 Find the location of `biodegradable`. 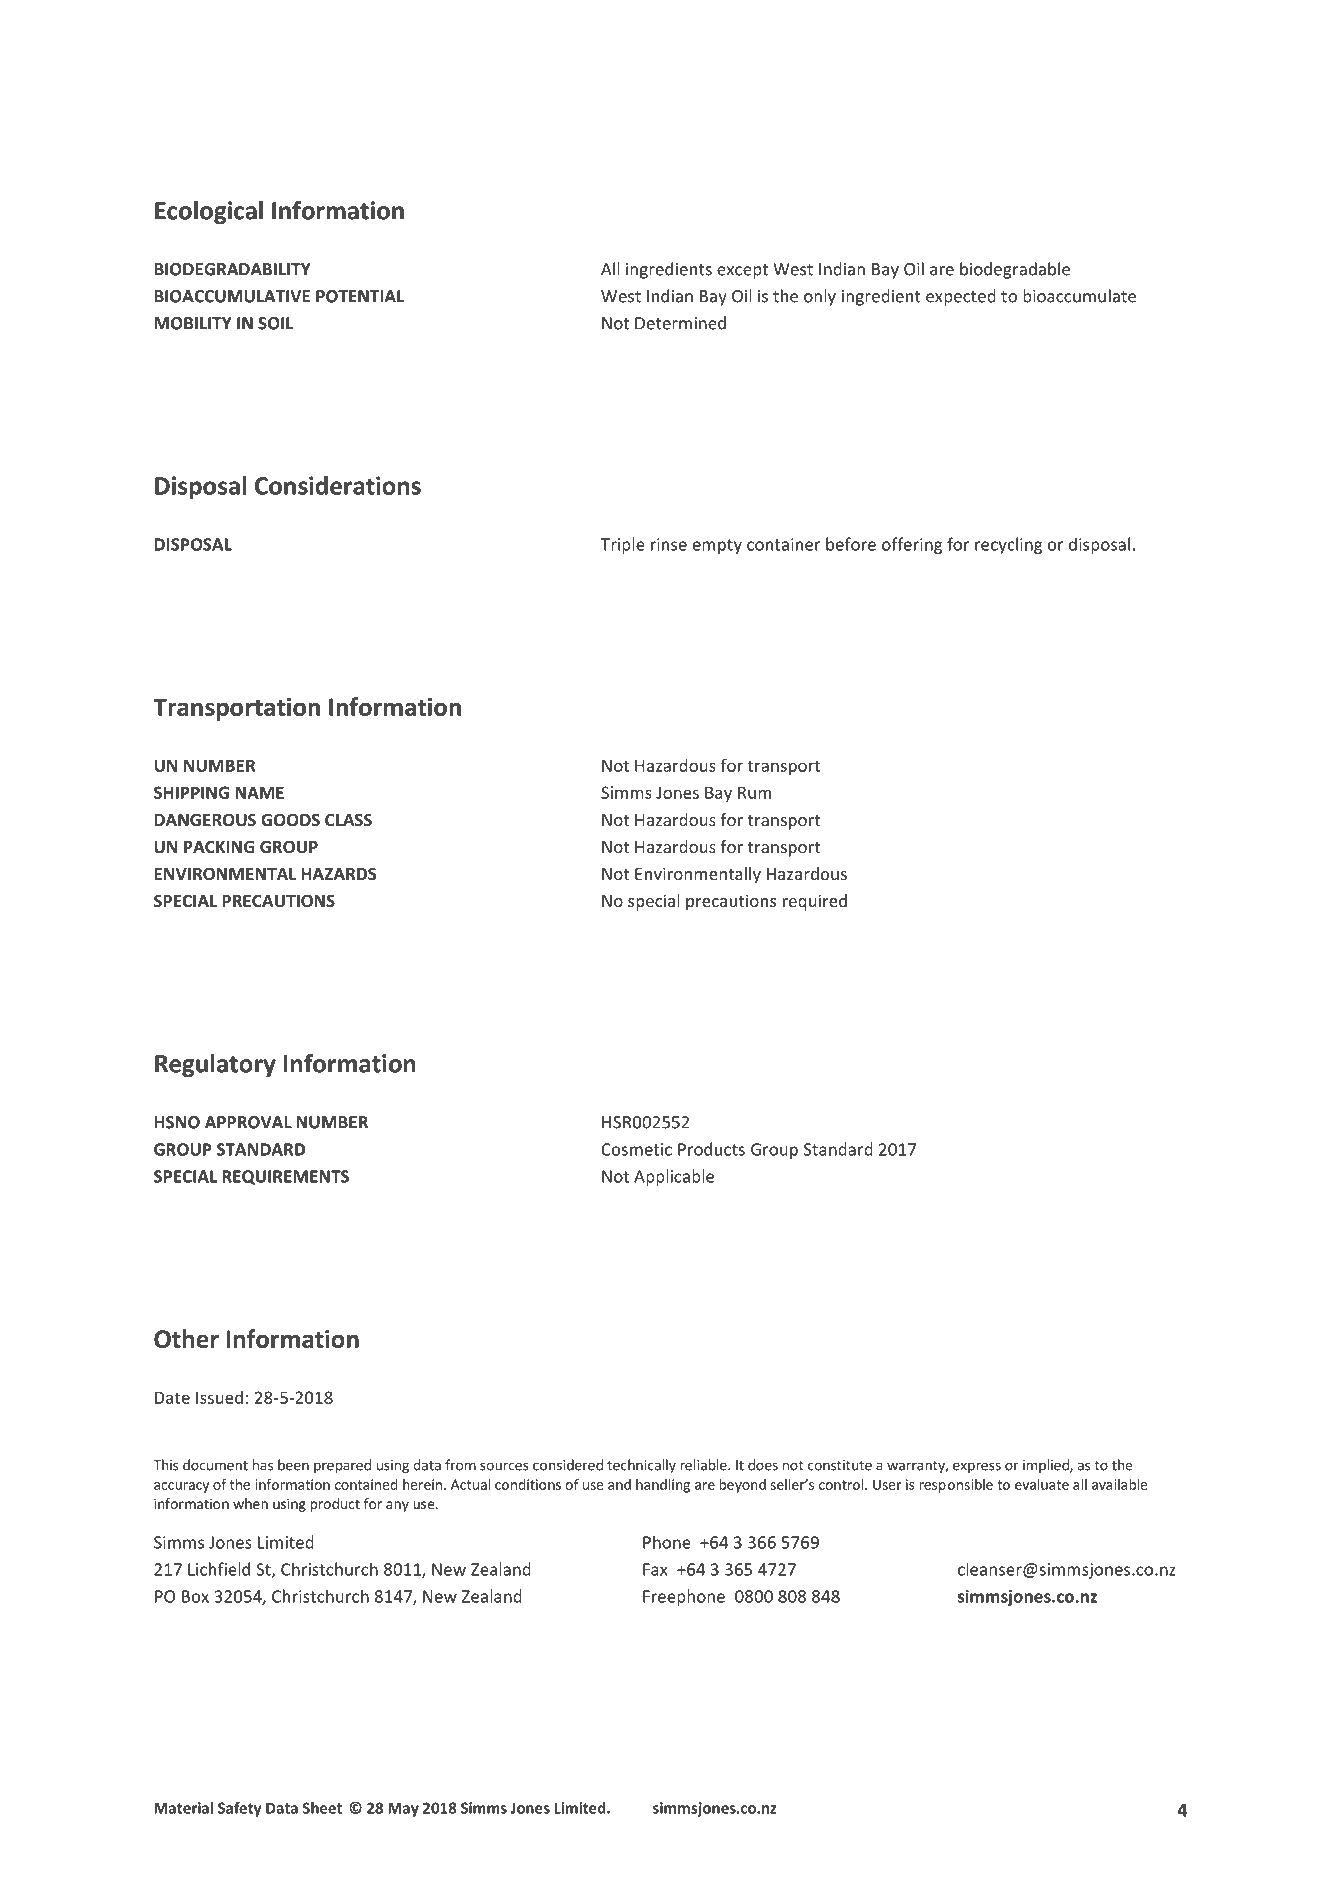

biodegradable is located at coordinates (1015, 270).
